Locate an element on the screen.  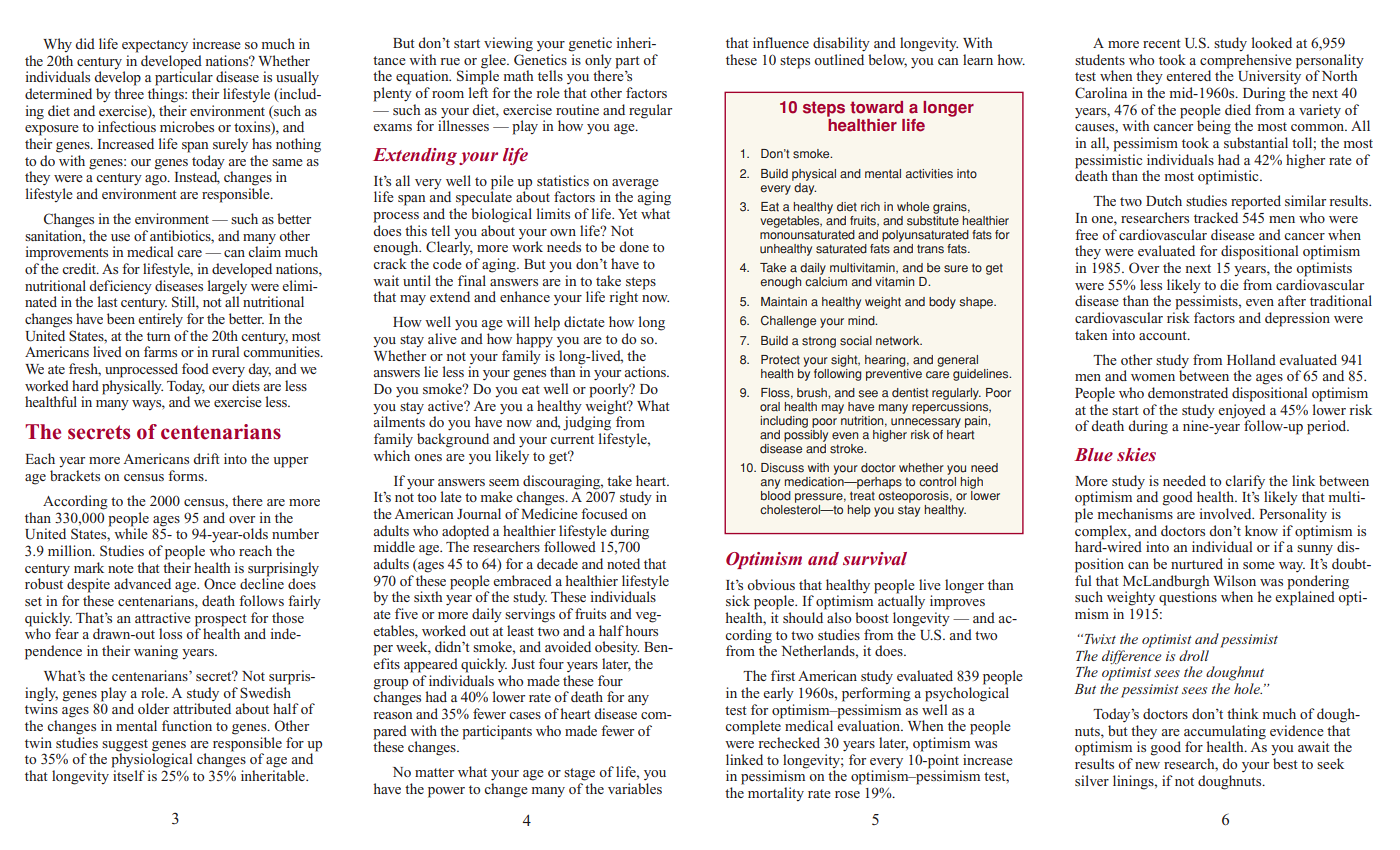
blood is located at coordinates (776, 496).
